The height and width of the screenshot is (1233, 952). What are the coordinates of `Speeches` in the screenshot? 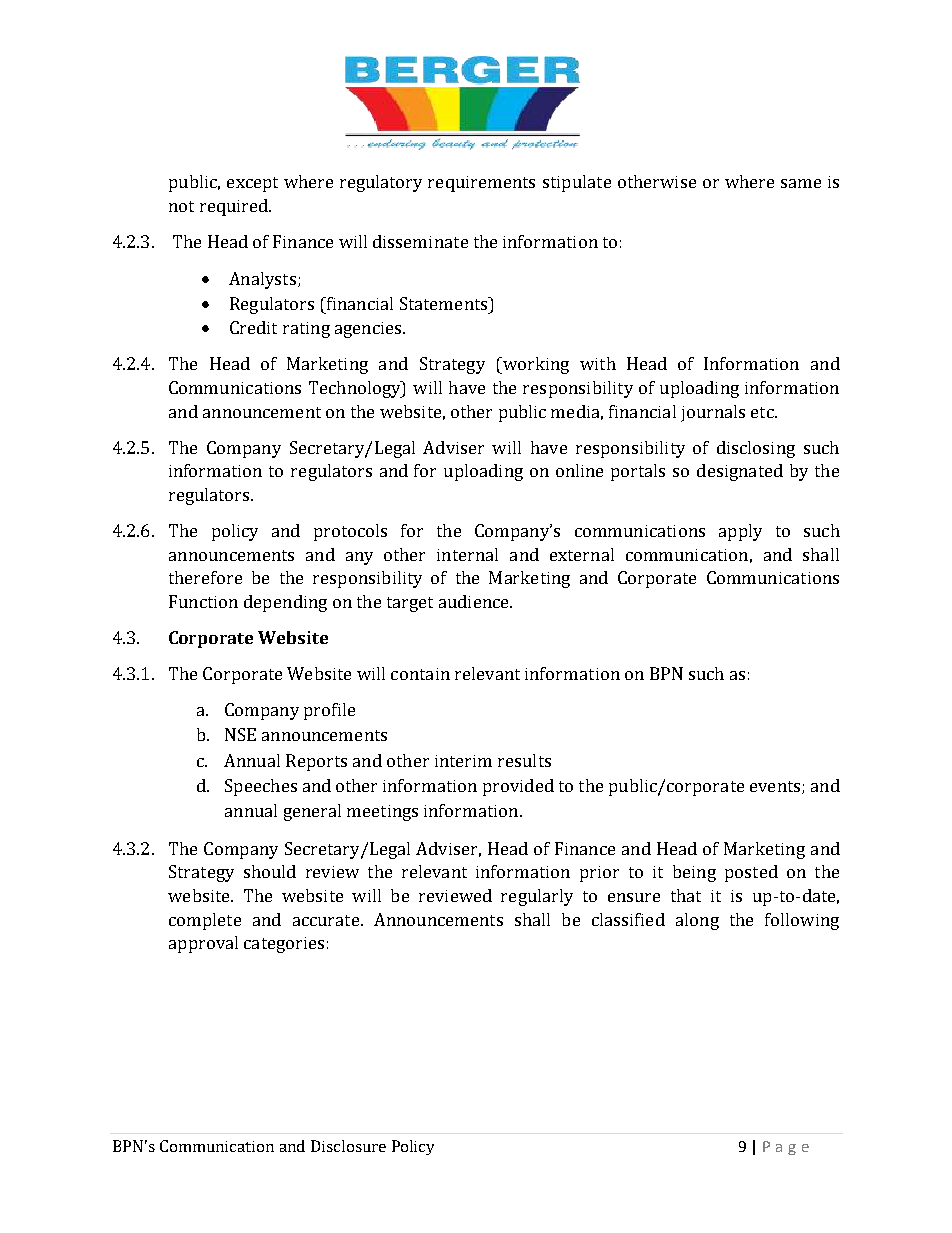 It's located at (261, 787).
